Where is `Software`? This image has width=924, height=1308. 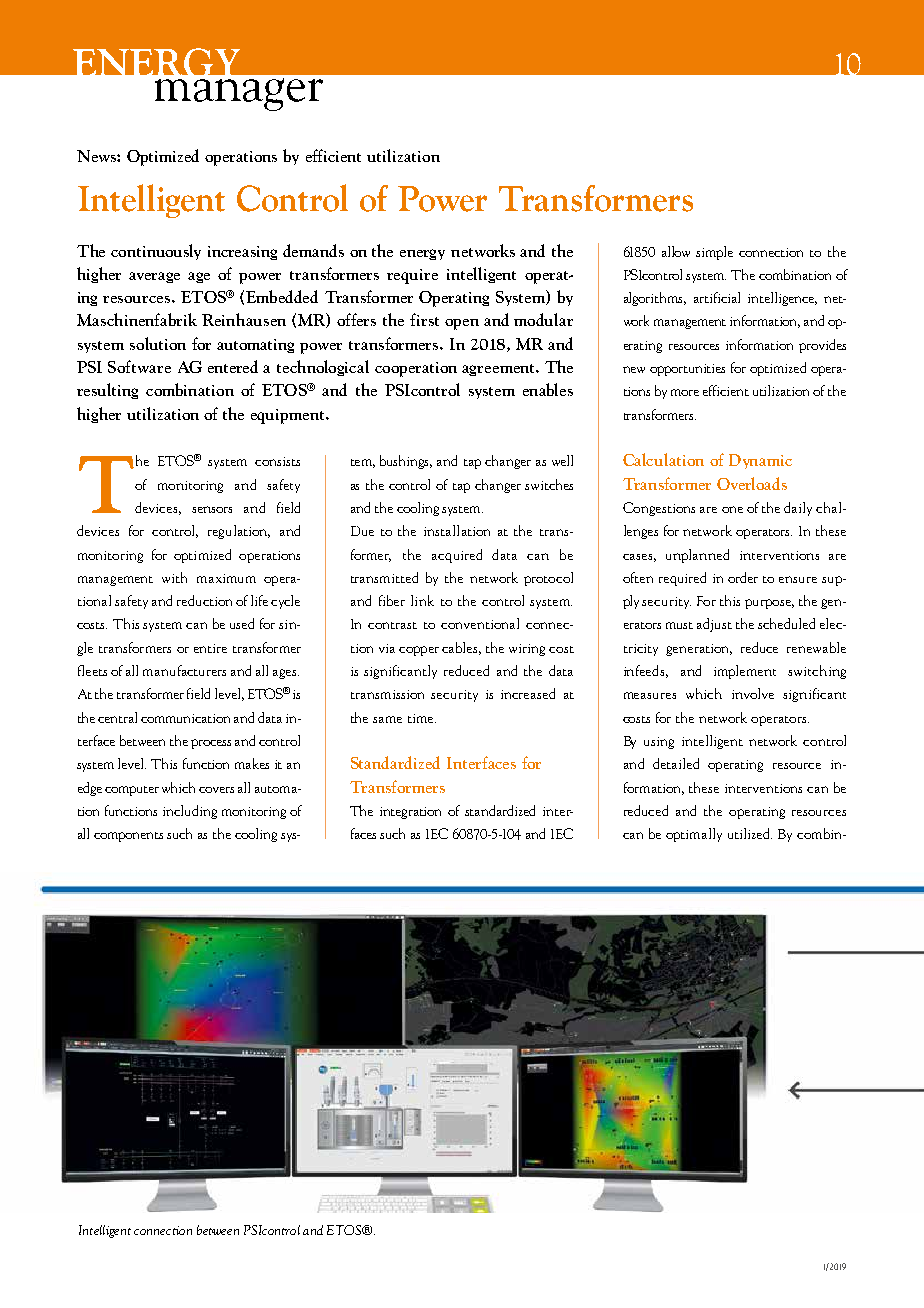
Software is located at coordinates (139, 366).
